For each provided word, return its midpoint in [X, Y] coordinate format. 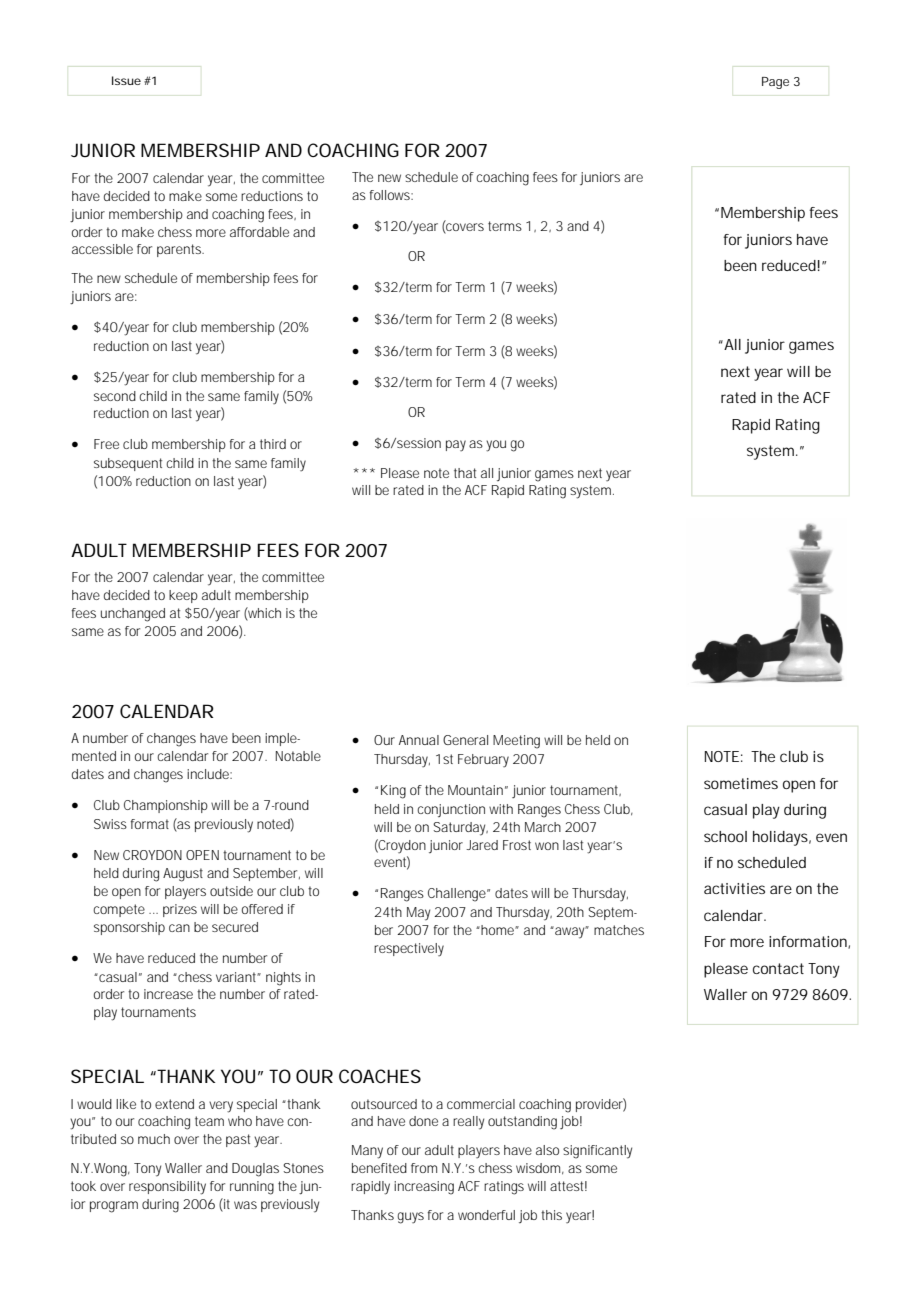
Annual [419, 740]
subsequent [128, 464]
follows [390, 195]
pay [456, 446]
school [725, 836]
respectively [409, 950]
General [465, 740]
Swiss [110, 824]
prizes [180, 910]
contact [778, 968]
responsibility [167, 1188]
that [465, 473]
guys [410, 1218]
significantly [597, 1152]
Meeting [516, 742]
